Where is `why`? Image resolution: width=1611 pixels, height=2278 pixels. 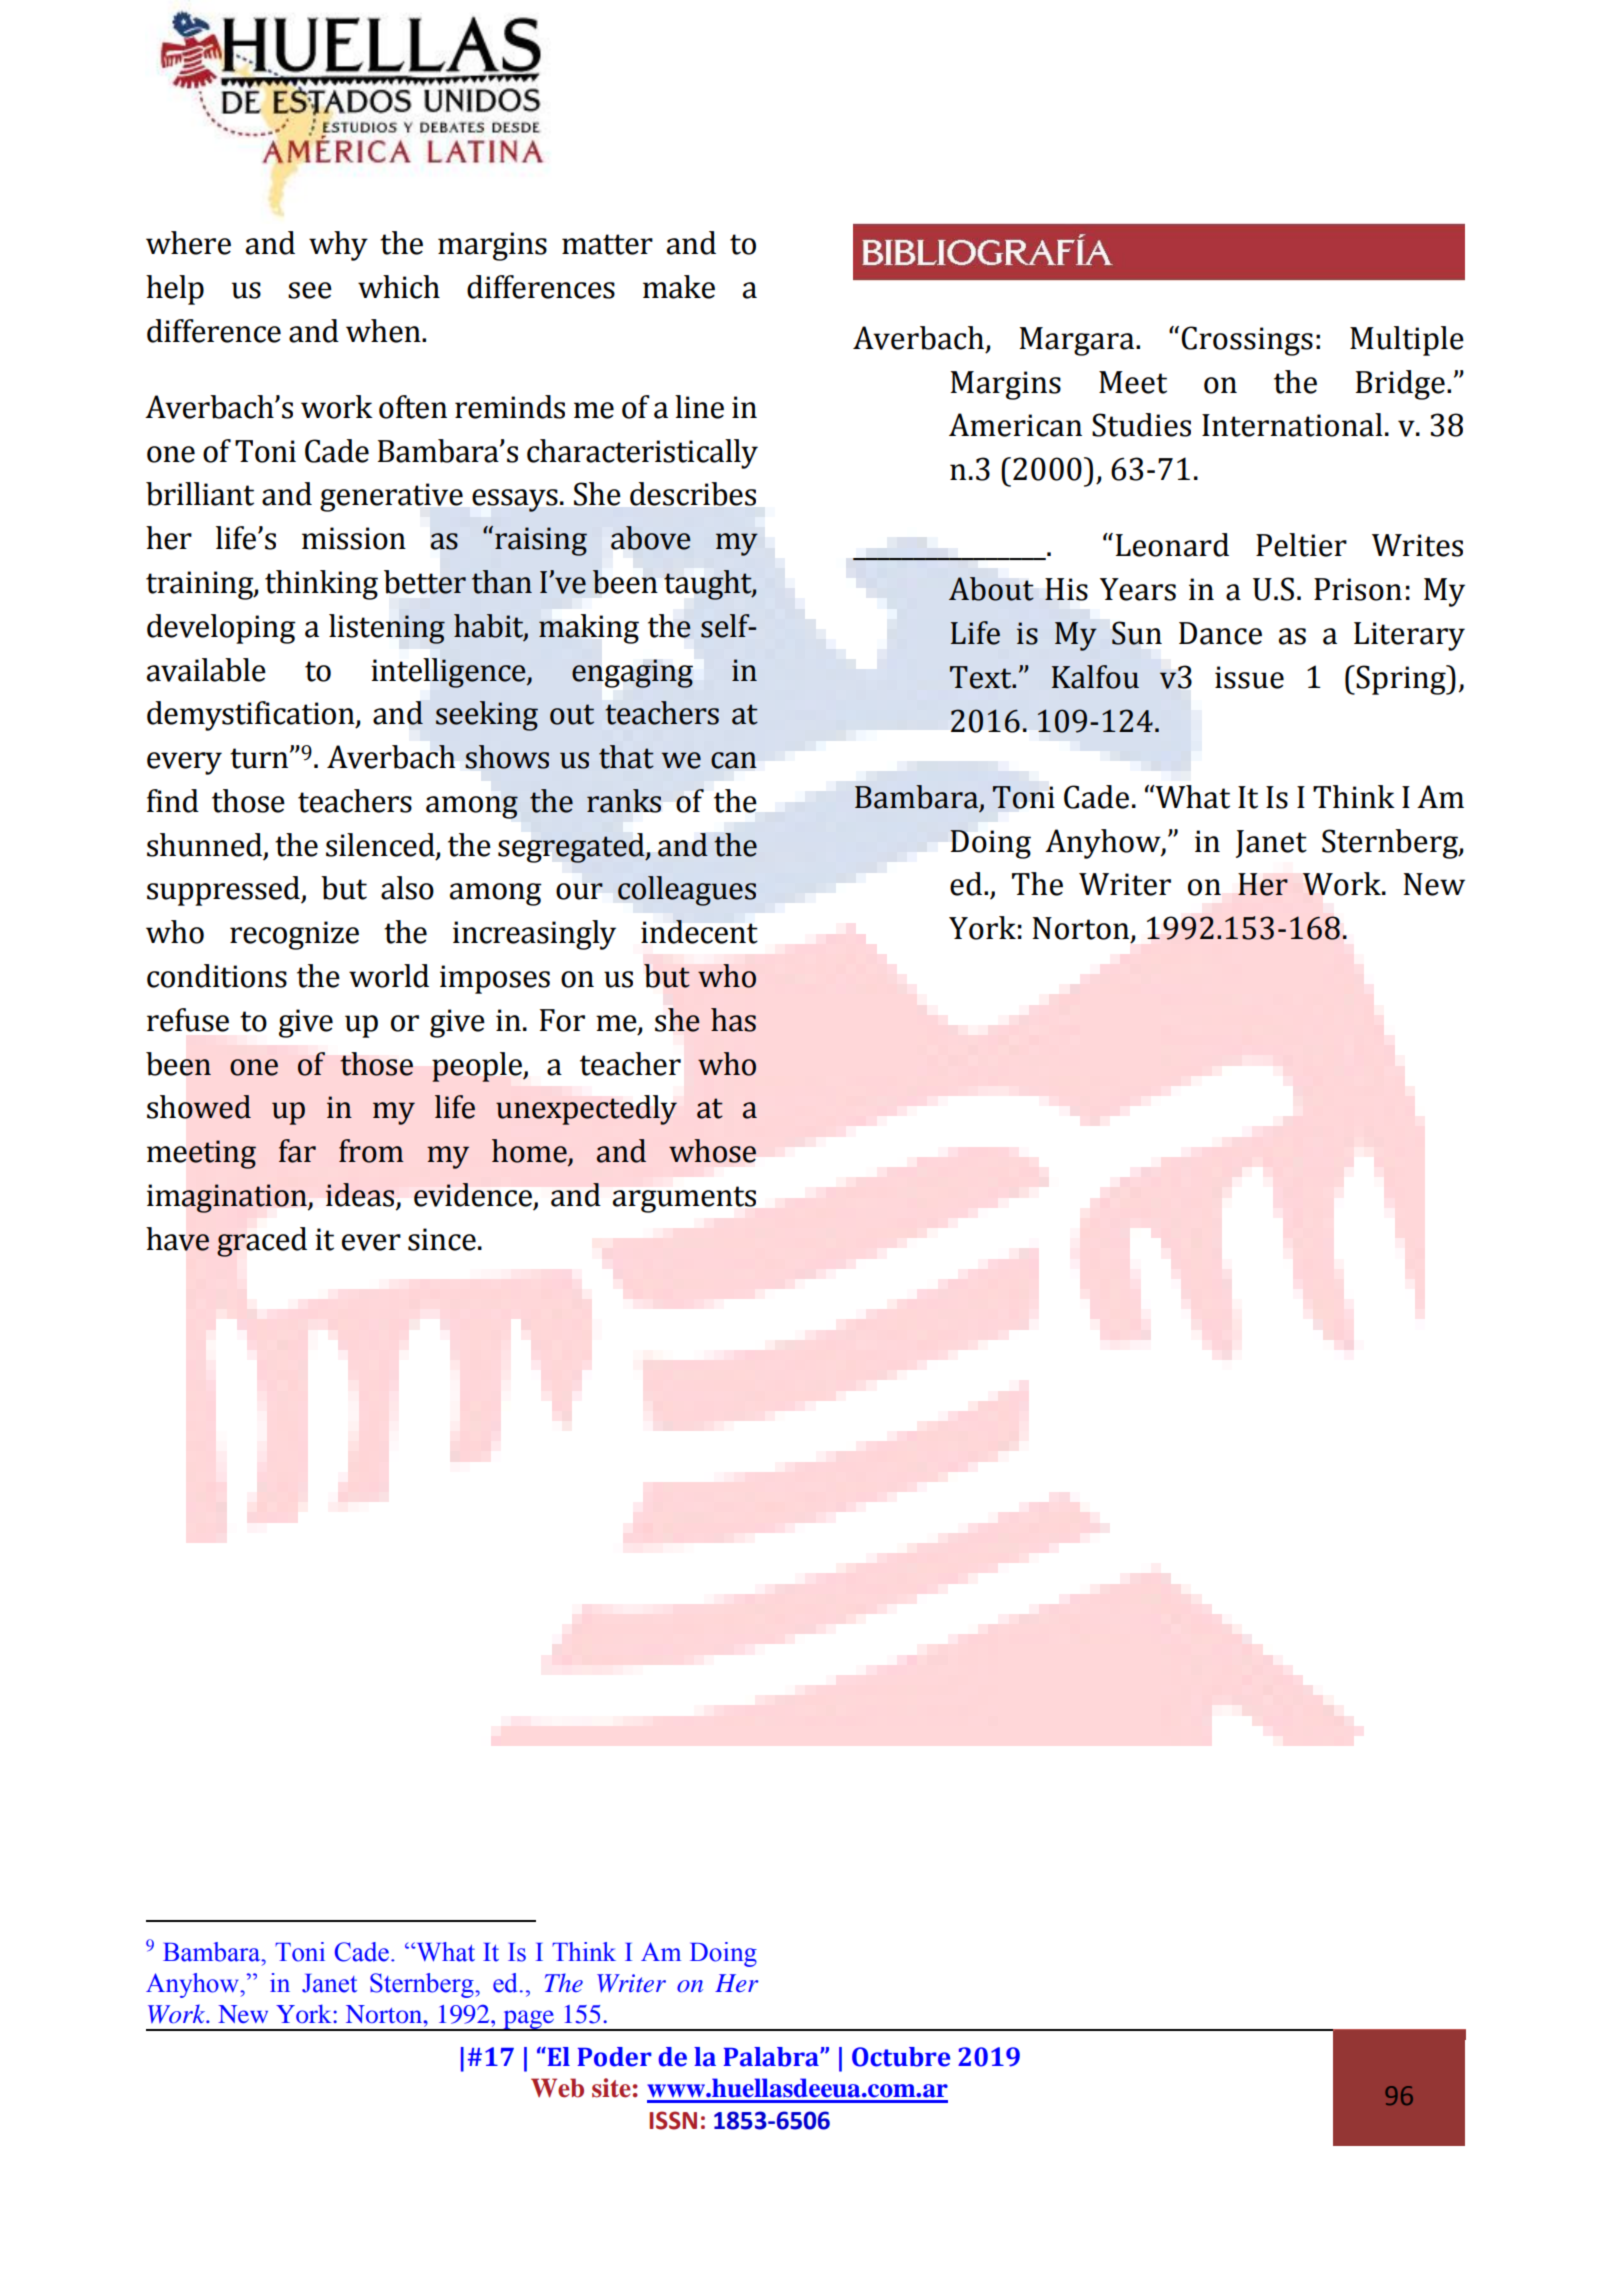
why is located at coordinates (338, 246).
